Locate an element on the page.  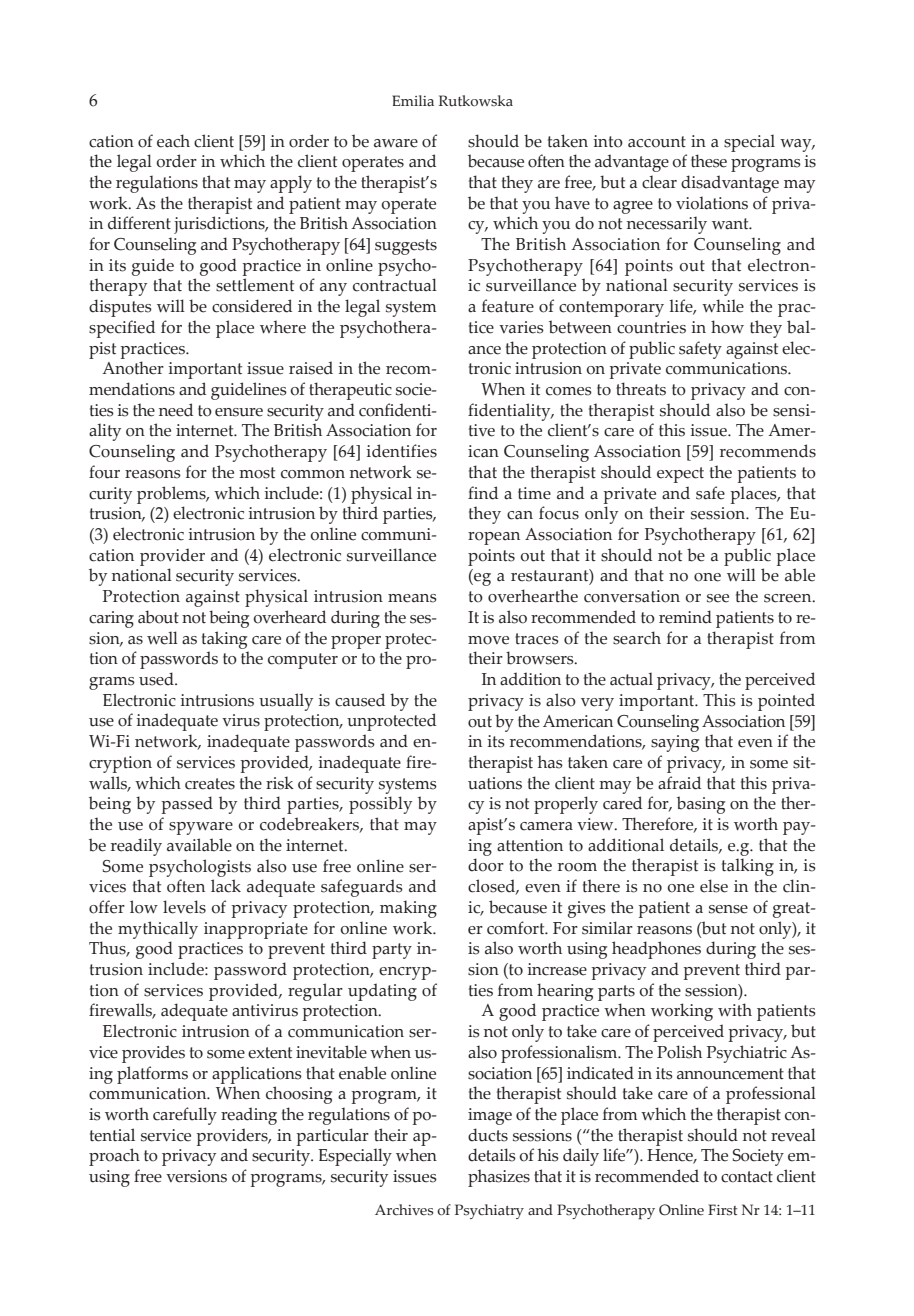
reading is located at coordinates (249, 1116).
